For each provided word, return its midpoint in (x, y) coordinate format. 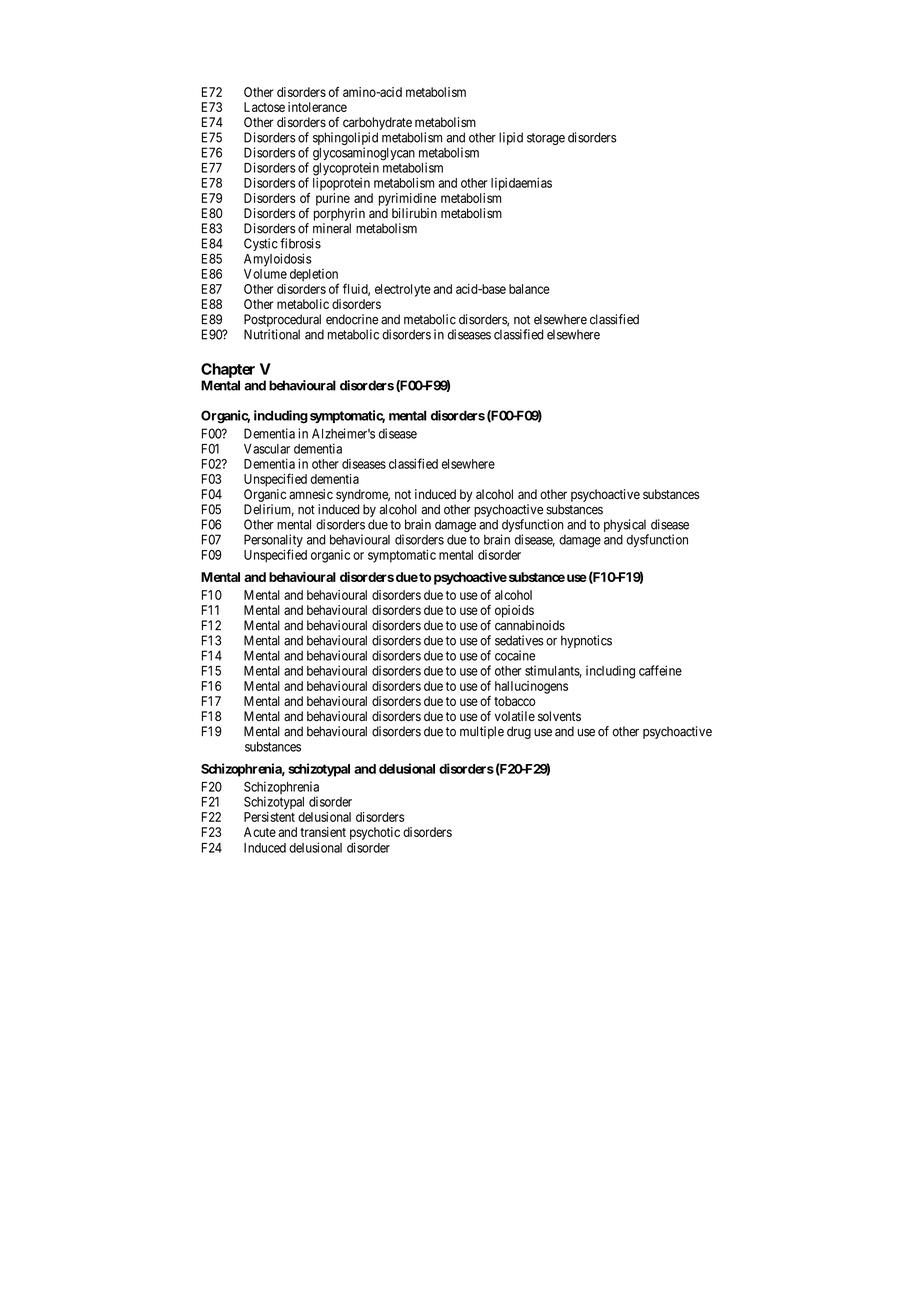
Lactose (264, 107)
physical (626, 527)
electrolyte (403, 290)
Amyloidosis (278, 260)
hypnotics (586, 641)
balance (529, 289)
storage (546, 139)
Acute (260, 832)
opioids (514, 611)
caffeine (660, 670)
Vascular (267, 449)
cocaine (515, 655)
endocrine (352, 319)
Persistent (269, 817)
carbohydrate (377, 123)
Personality (273, 542)
